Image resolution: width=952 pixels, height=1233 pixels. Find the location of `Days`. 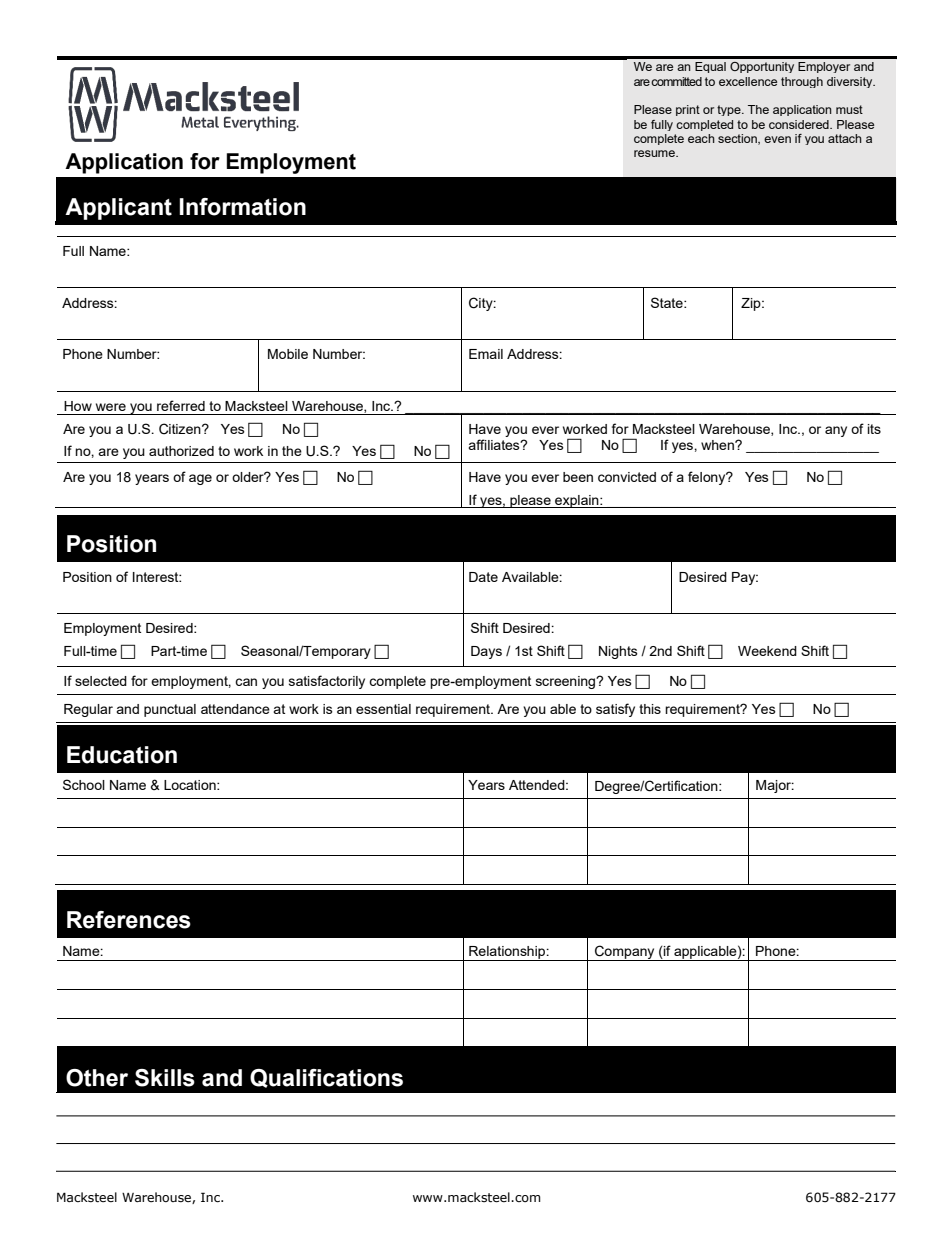

Days is located at coordinates (486, 652).
